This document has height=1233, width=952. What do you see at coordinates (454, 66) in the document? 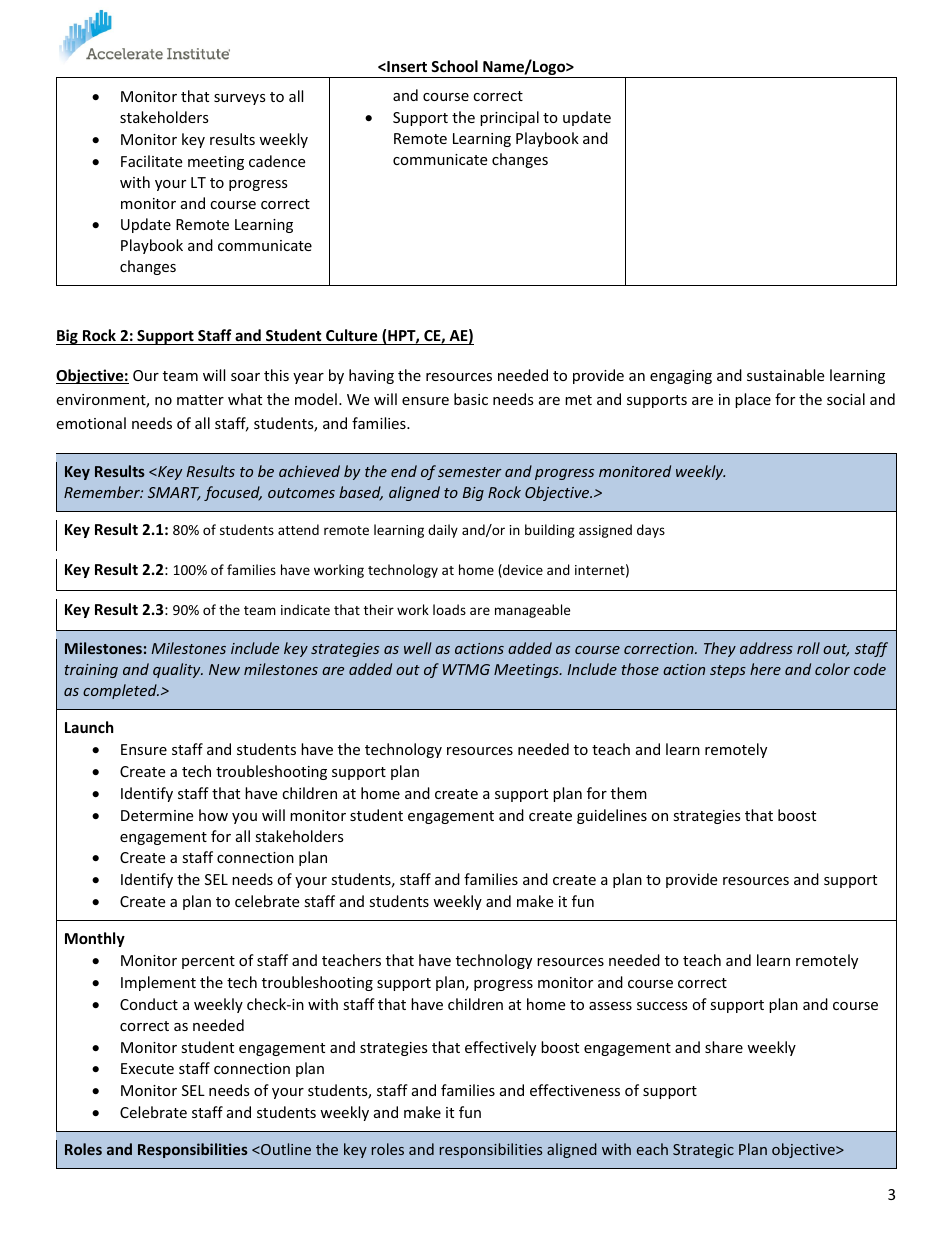
I see `School` at bounding box center [454, 66].
